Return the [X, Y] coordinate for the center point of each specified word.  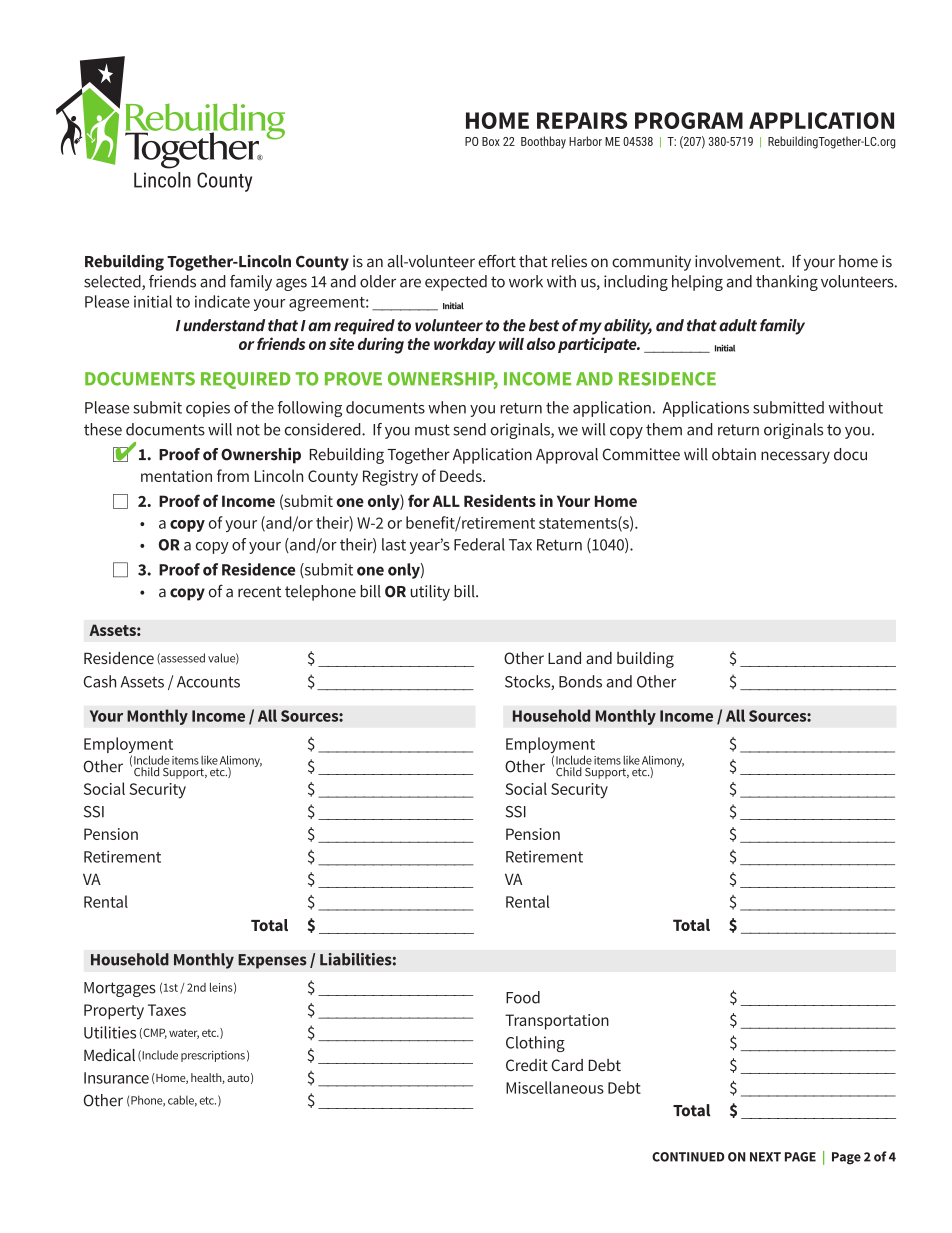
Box [491, 141]
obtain [734, 454]
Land [564, 658]
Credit [527, 1065]
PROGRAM [689, 120]
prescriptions [213, 1056]
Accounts [208, 682]
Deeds [462, 475]
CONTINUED [688, 1157]
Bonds [580, 681]
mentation [176, 476]
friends [172, 281]
